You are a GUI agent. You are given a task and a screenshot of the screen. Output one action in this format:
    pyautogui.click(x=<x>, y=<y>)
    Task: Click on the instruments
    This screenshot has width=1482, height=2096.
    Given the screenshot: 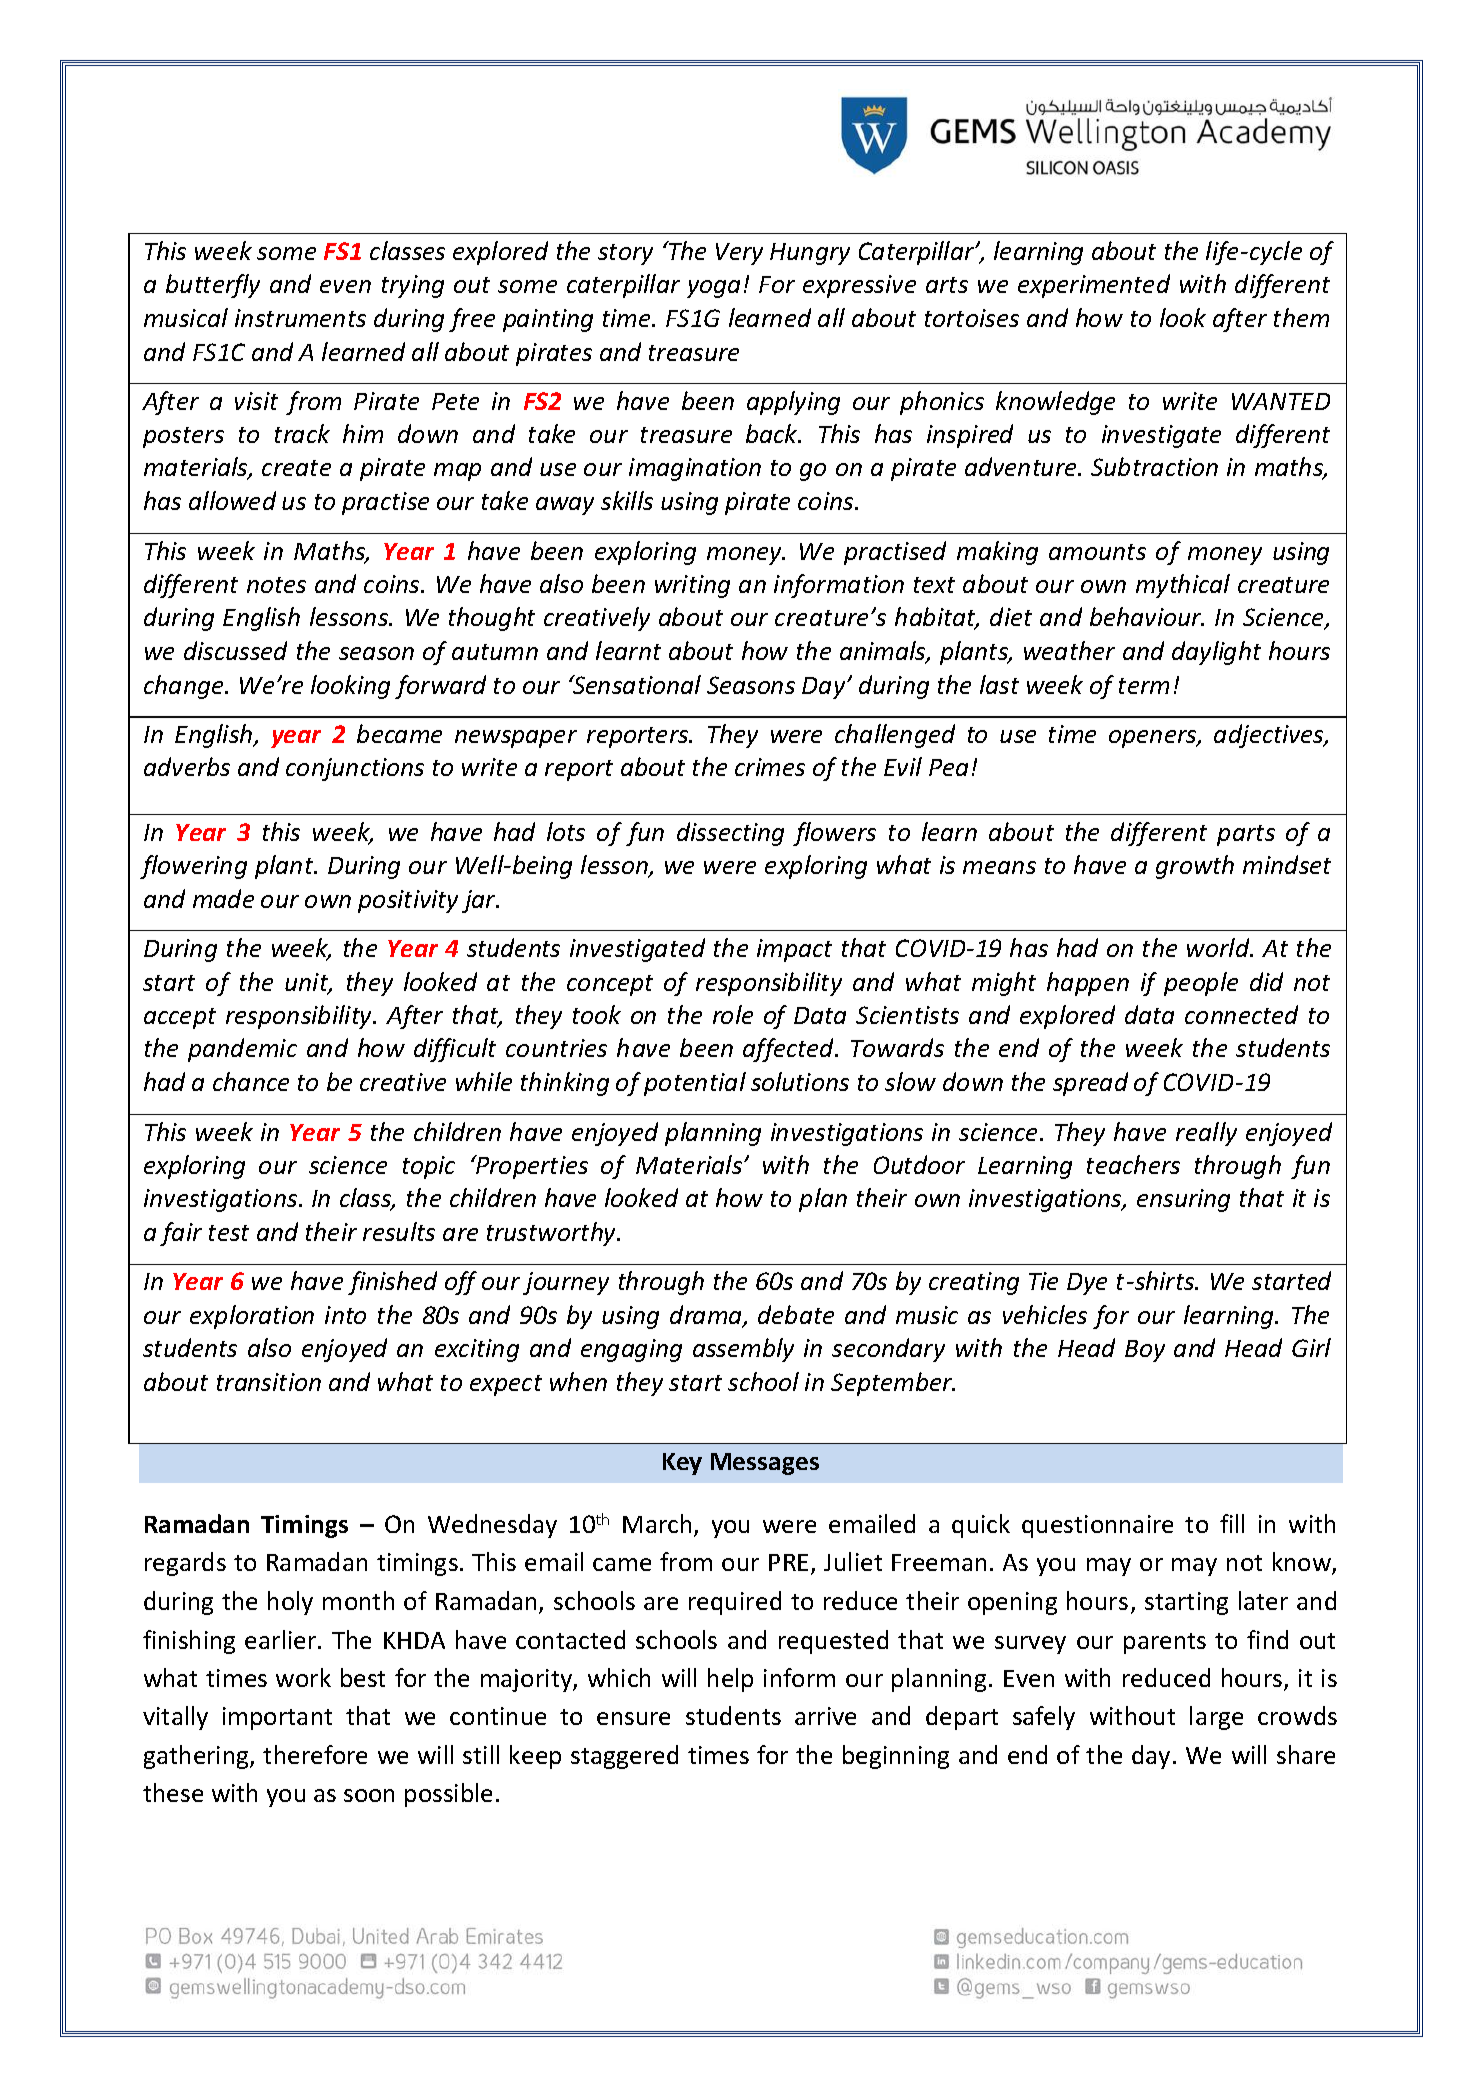 What is the action you would take?
    pyautogui.click(x=300, y=318)
